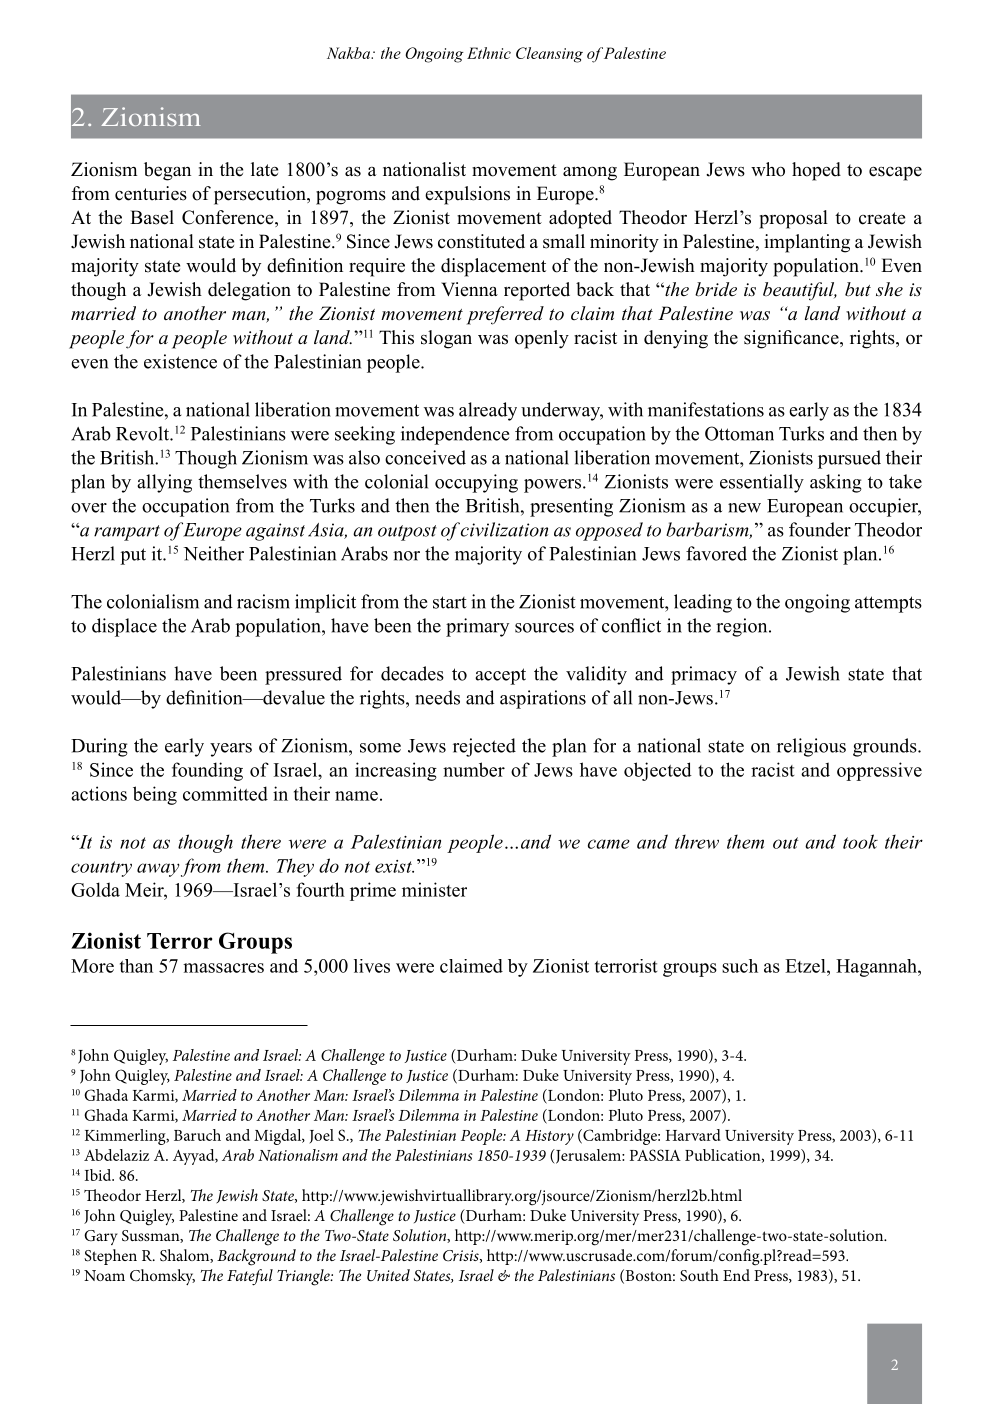 Image resolution: width=993 pixels, height=1404 pixels. Describe the element at coordinates (860, 841) in the page. I see `took` at that location.
